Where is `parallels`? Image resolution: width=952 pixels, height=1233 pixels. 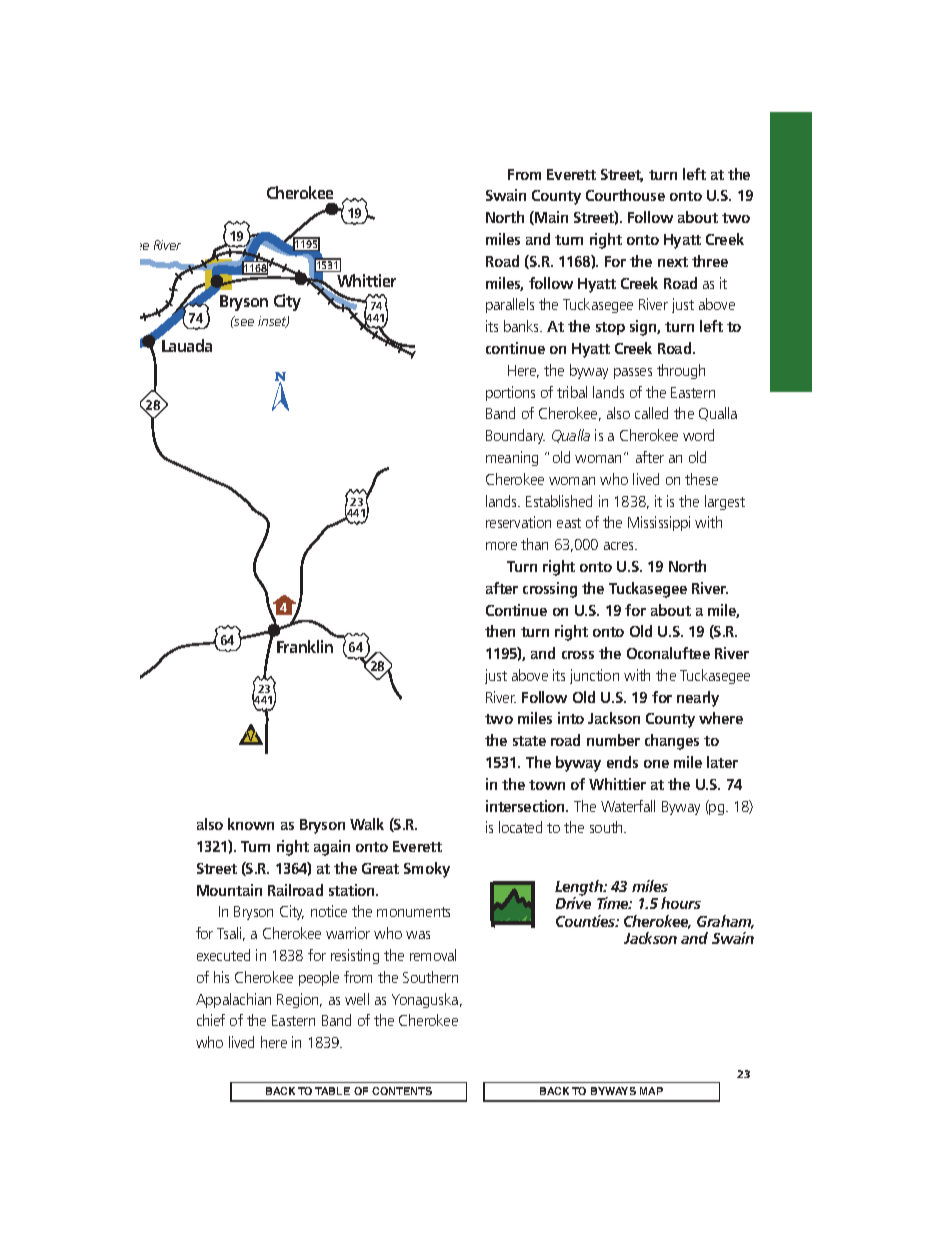 parallels is located at coordinates (510, 305).
